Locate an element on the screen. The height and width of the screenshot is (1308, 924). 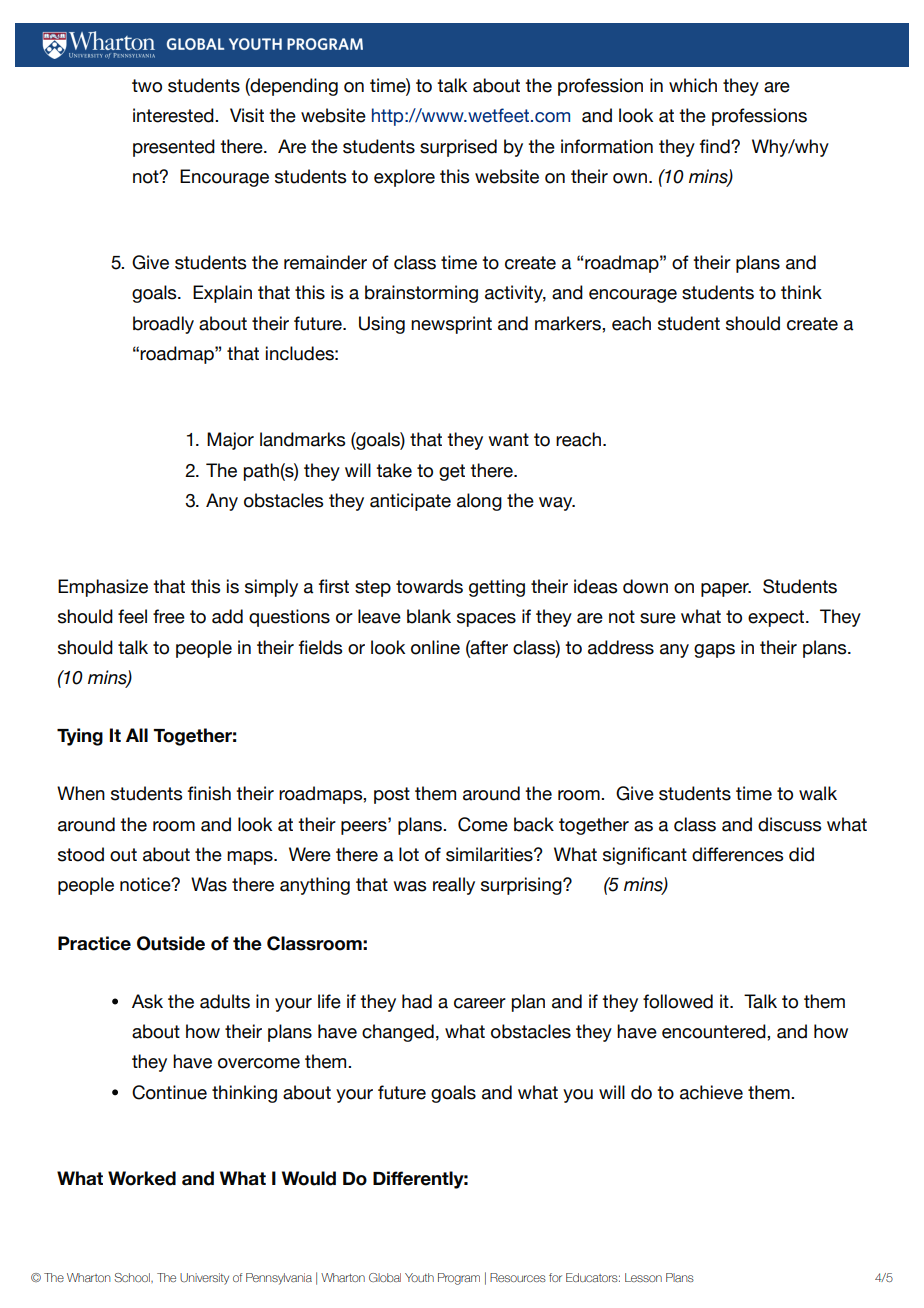
differences is located at coordinates (737, 854).
